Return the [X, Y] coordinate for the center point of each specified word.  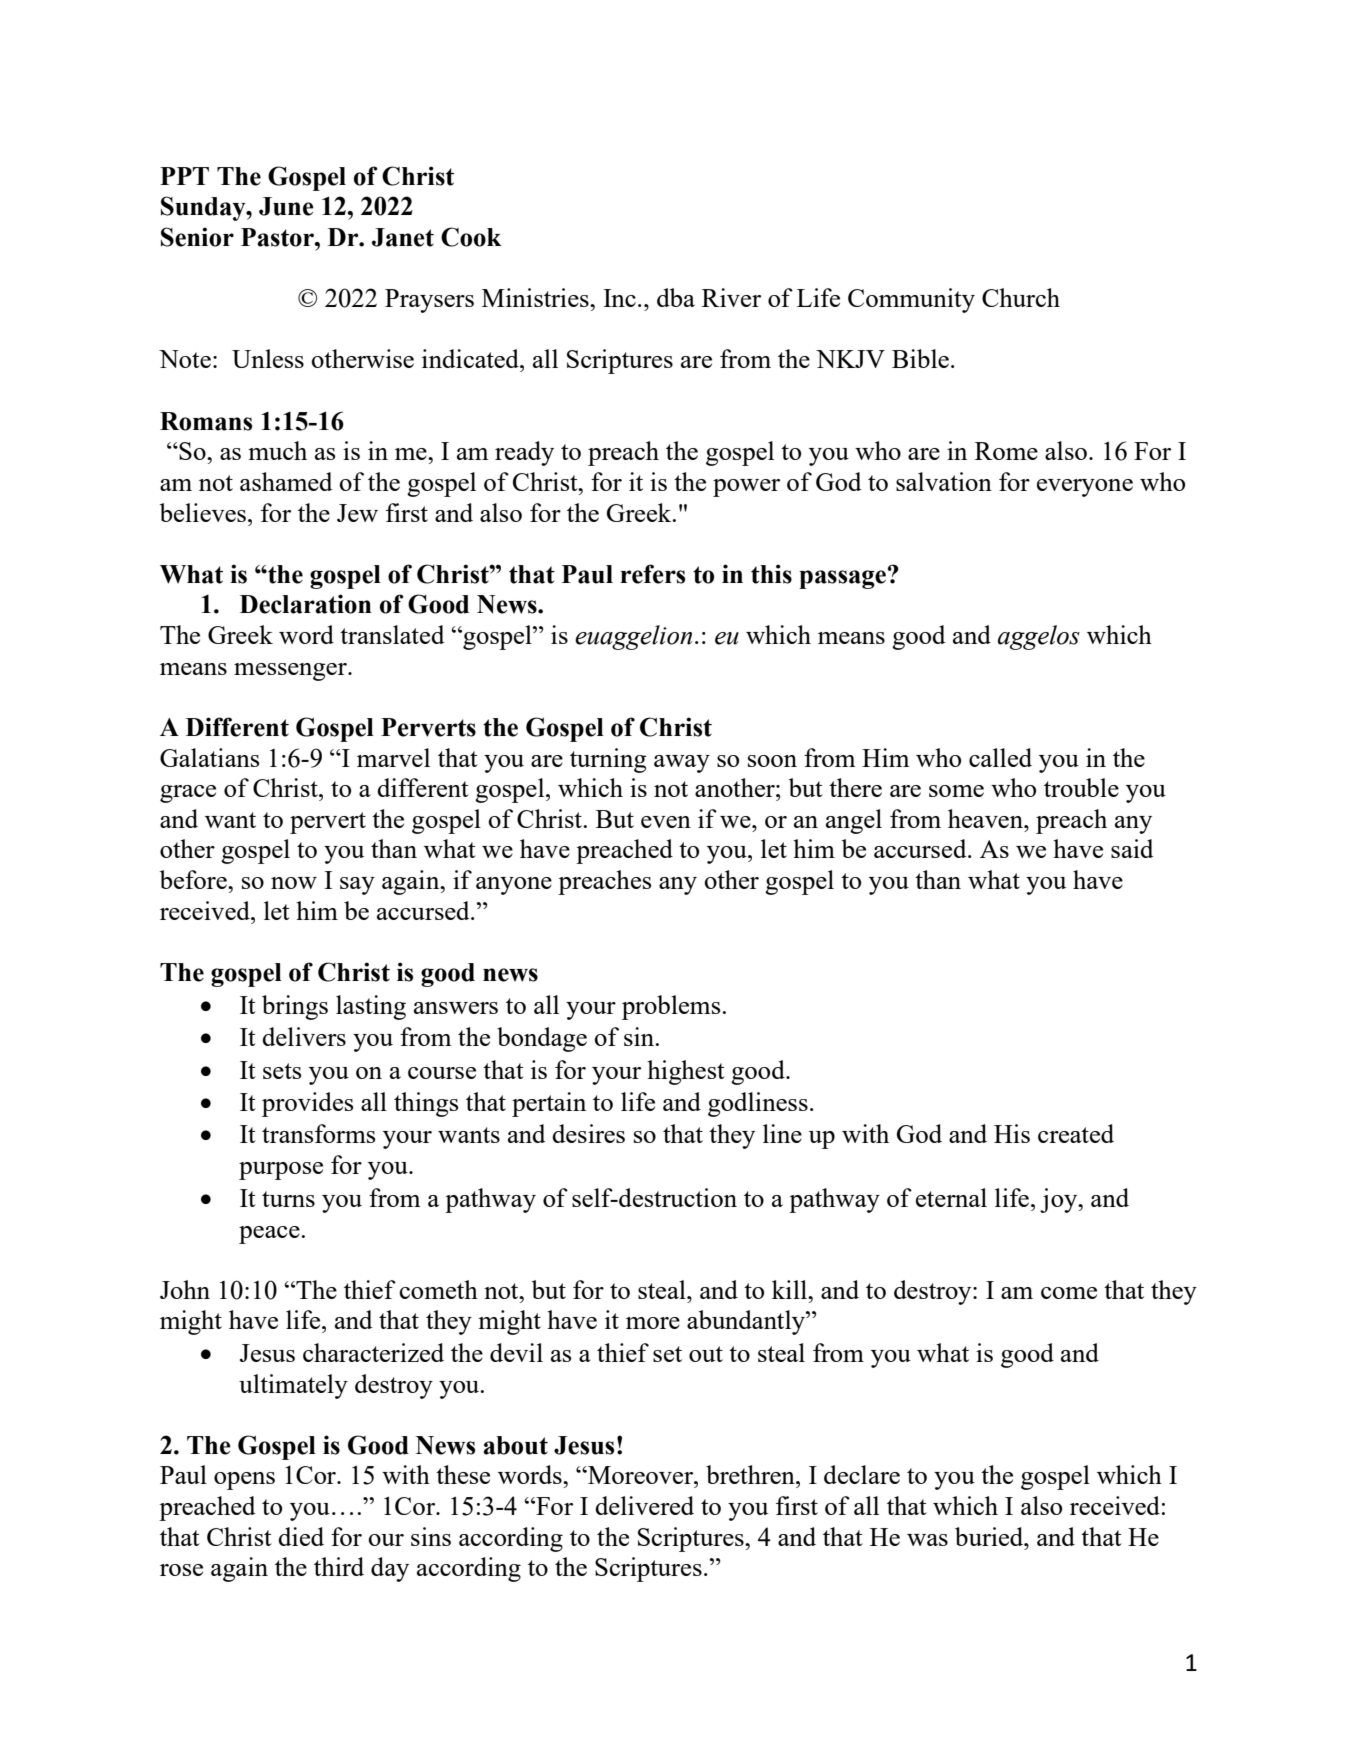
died [301, 1536]
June [286, 206]
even [666, 822]
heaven [986, 818]
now [294, 883]
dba [676, 297]
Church [1021, 297]
